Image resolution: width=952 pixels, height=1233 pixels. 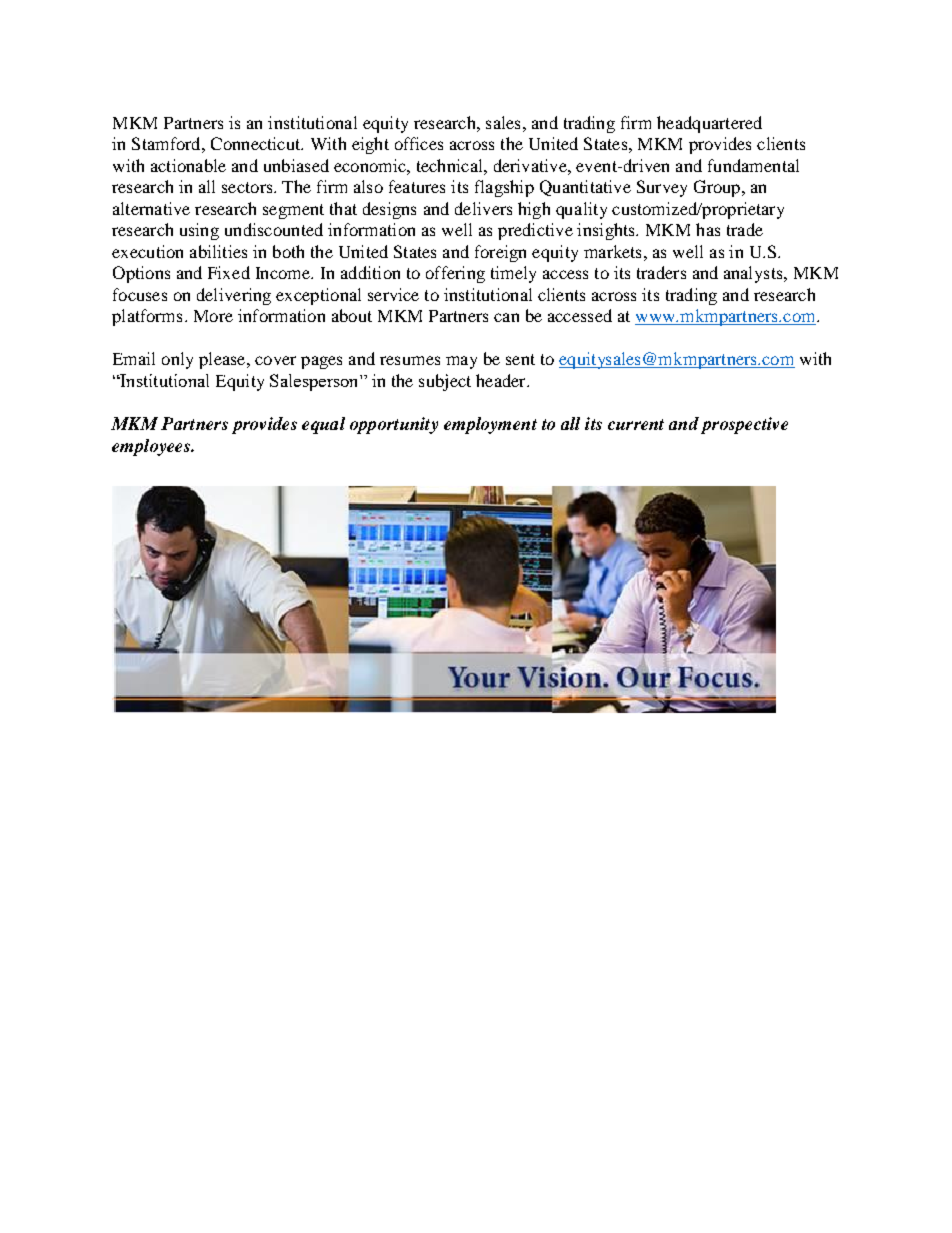 What do you see at coordinates (709, 124) in the screenshot?
I see `headquartered` at bounding box center [709, 124].
